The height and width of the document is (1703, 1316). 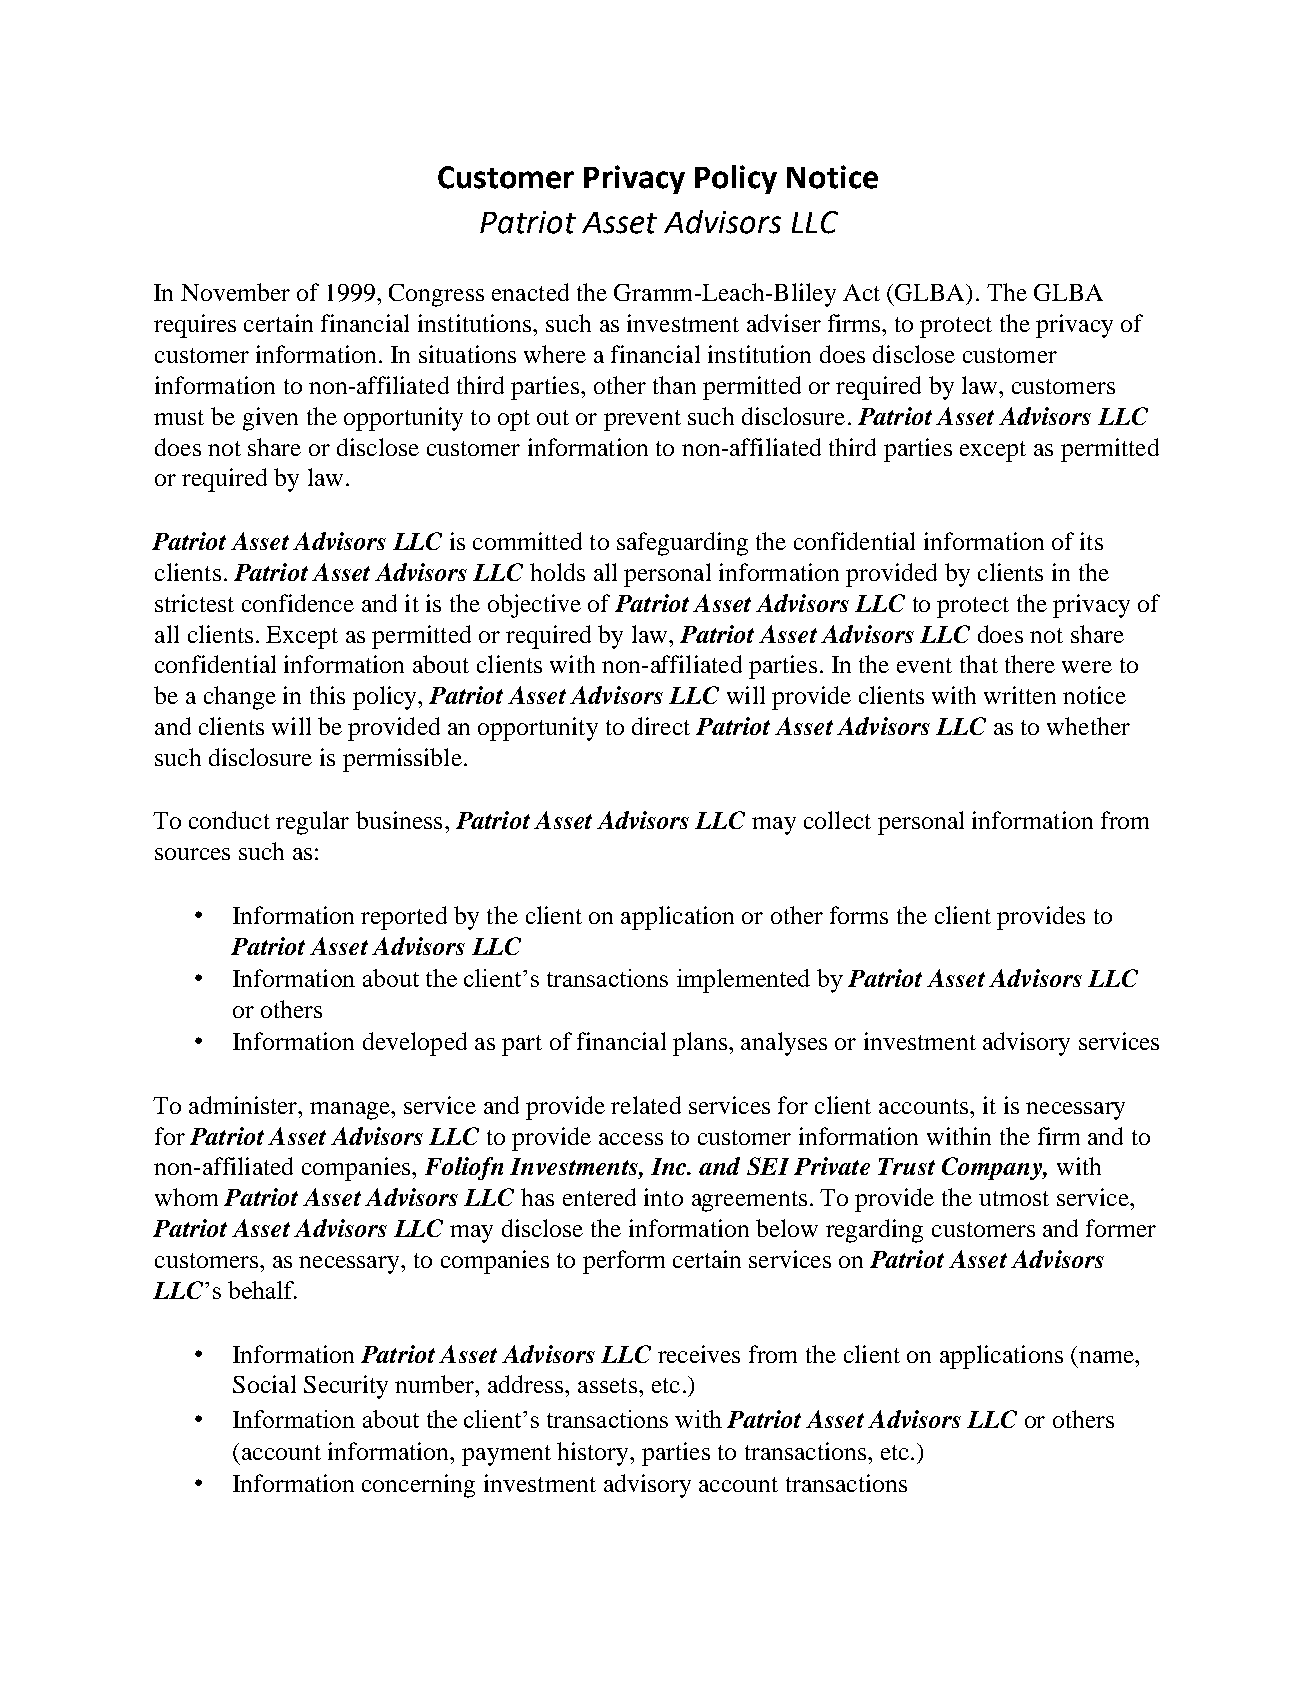 I want to click on history, so click(x=594, y=1454).
